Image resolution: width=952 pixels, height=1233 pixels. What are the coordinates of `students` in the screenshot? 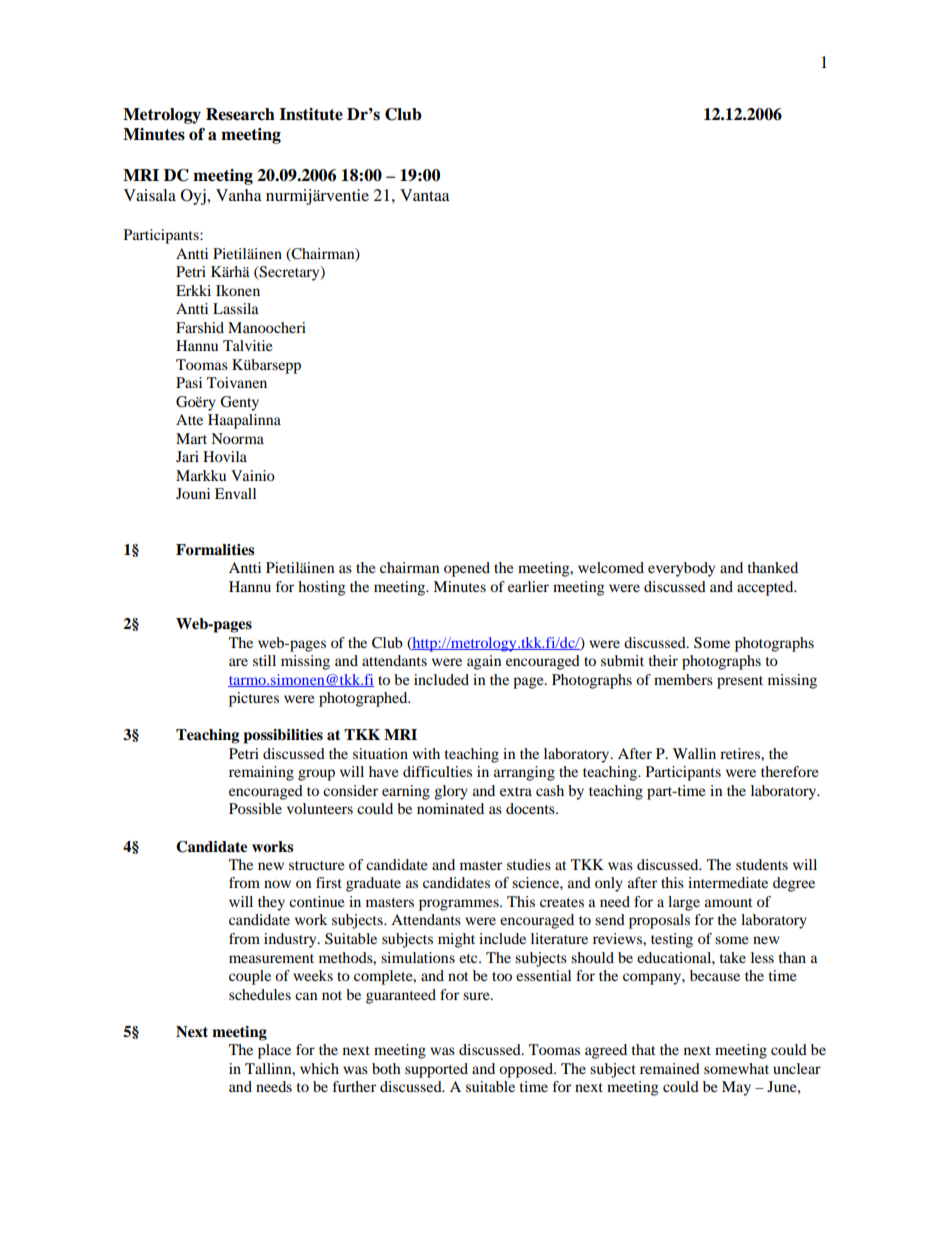 It's located at (762, 864).
